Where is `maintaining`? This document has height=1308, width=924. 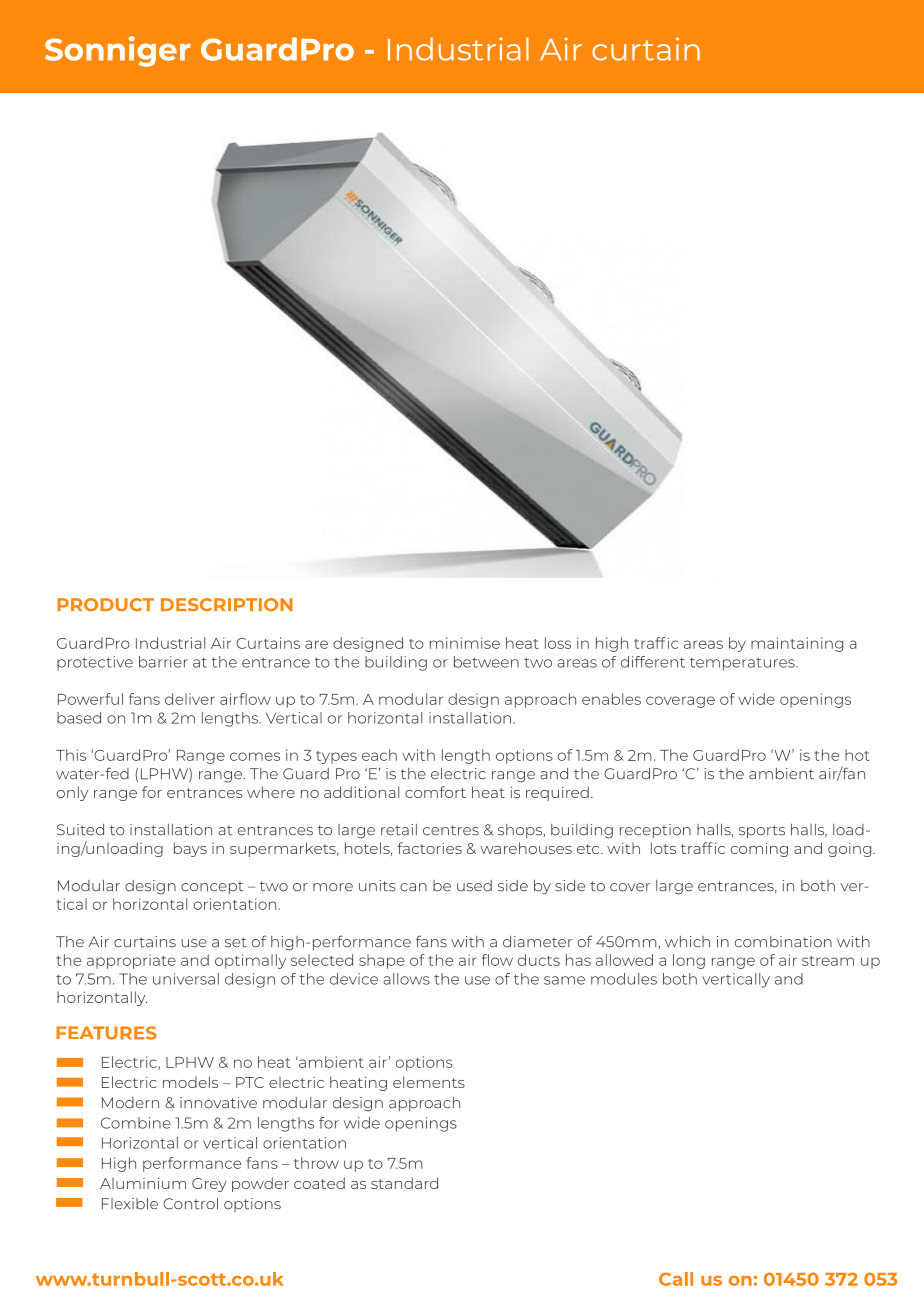
maintaining is located at coordinates (797, 644).
